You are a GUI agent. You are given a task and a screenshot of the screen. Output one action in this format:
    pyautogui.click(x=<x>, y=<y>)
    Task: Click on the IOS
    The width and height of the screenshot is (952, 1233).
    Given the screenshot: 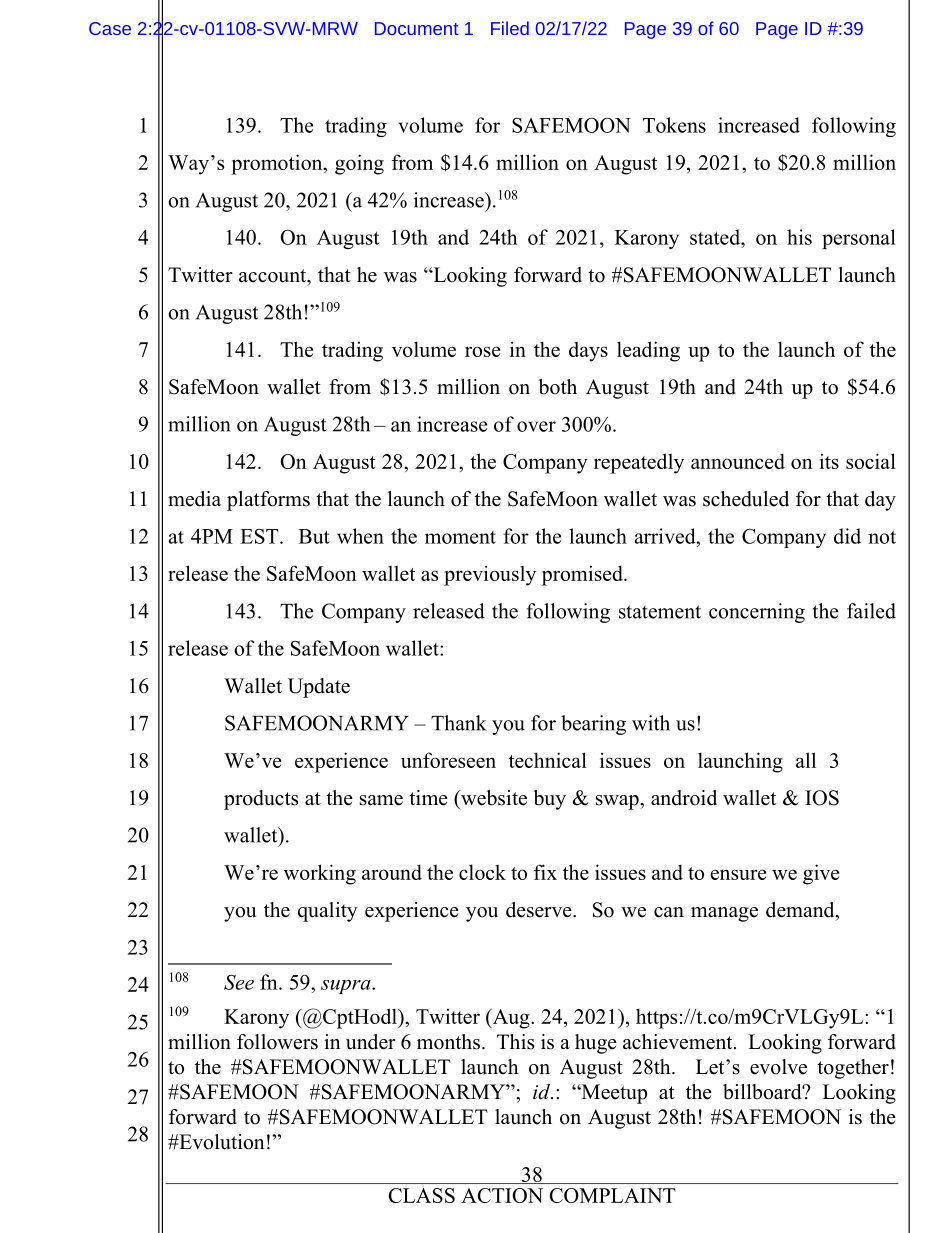 What is the action you would take?
    pyautogui.click(x=822, y=798)
